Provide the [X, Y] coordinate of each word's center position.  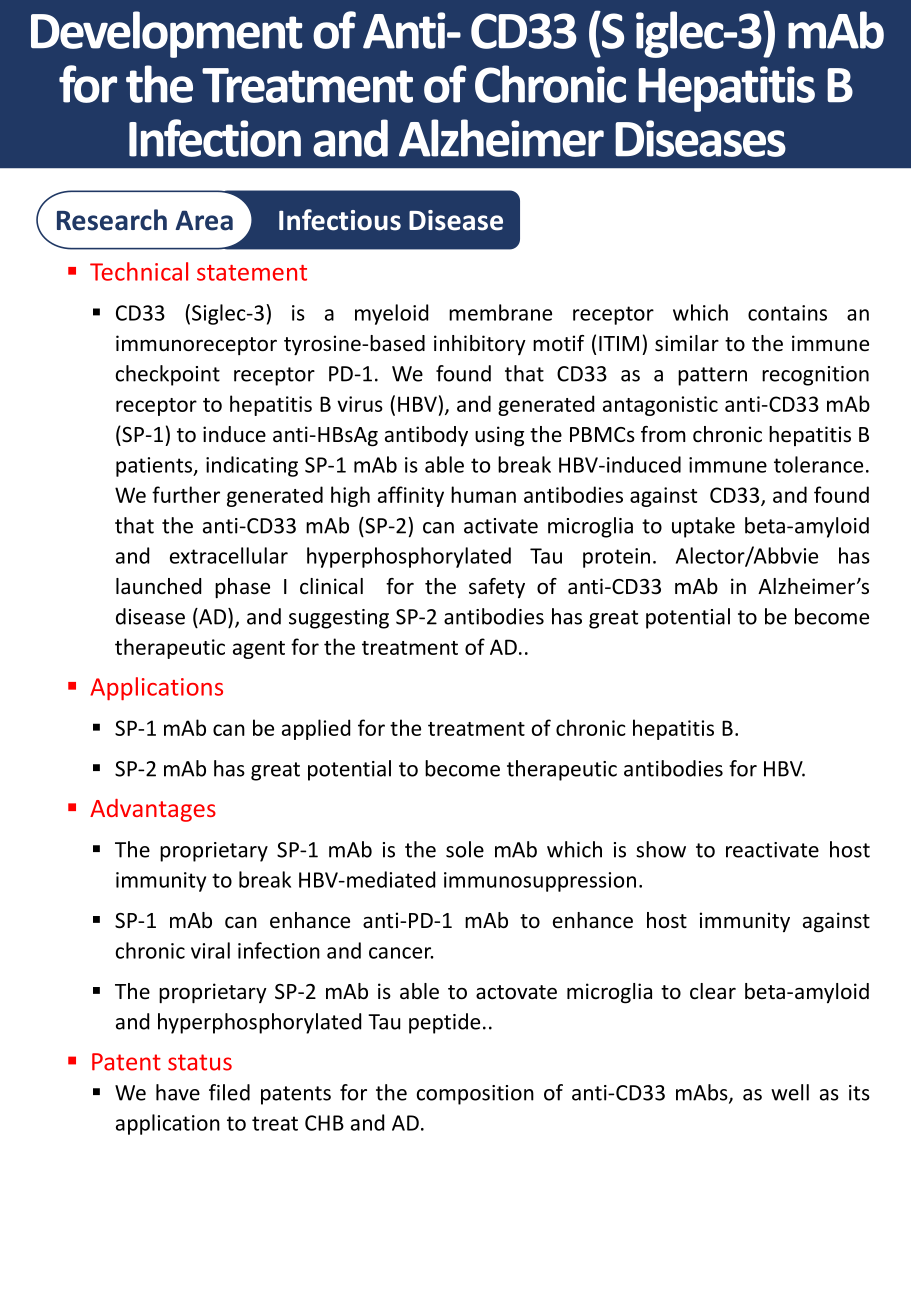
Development [166, 34]
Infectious [340, 220]
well [790, 1092]
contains [787, 313]
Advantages [153, 810]
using [499, 436]
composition [475, 1095]
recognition [815, 376]
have [178, 1092]
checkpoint [168, 375]
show [661, 849]
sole [465, 849]
